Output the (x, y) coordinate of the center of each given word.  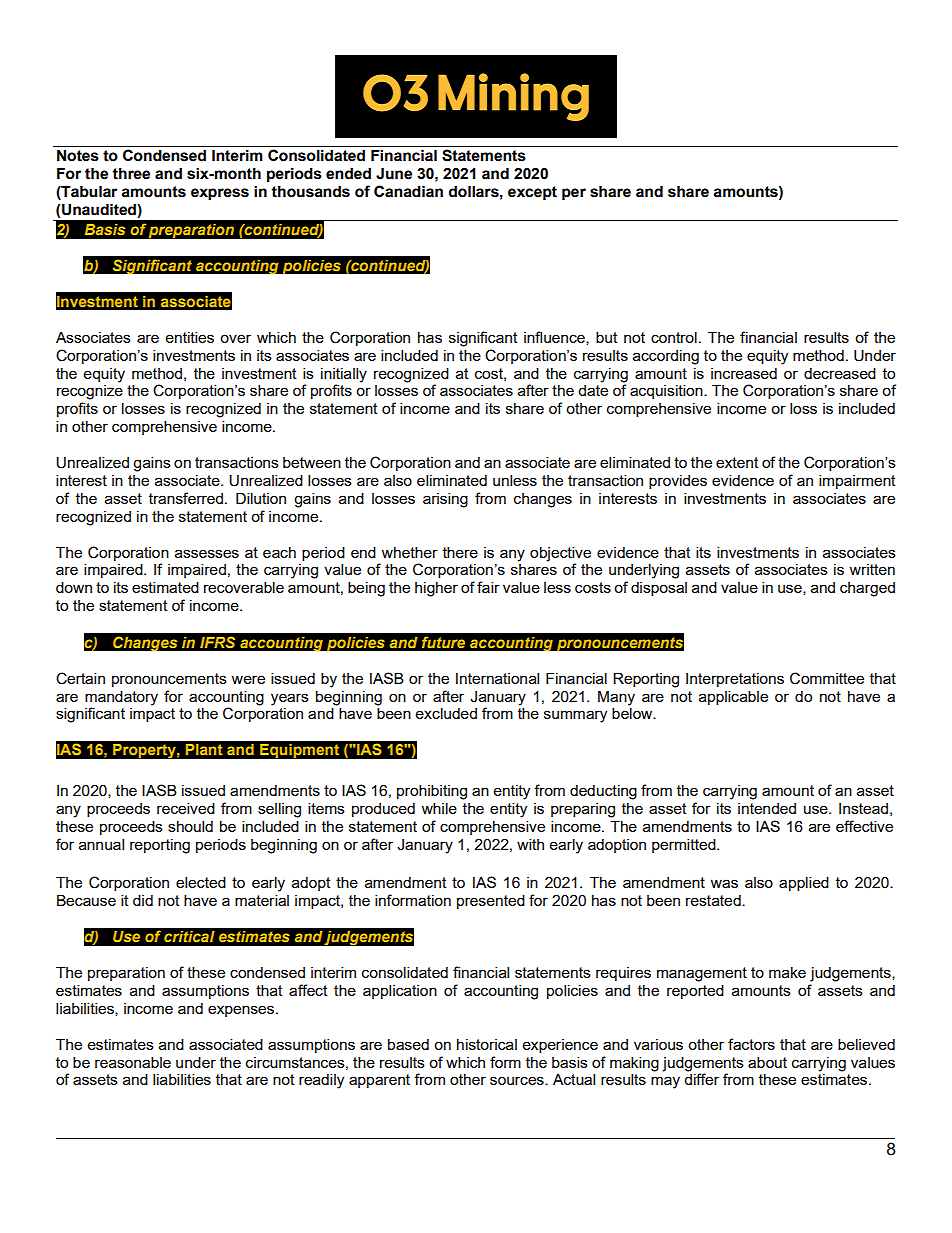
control (674, 337)
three (131, 174)
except (532, 193)
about (767, 1062)
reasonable (133, 1062)
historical (487, 1044)
